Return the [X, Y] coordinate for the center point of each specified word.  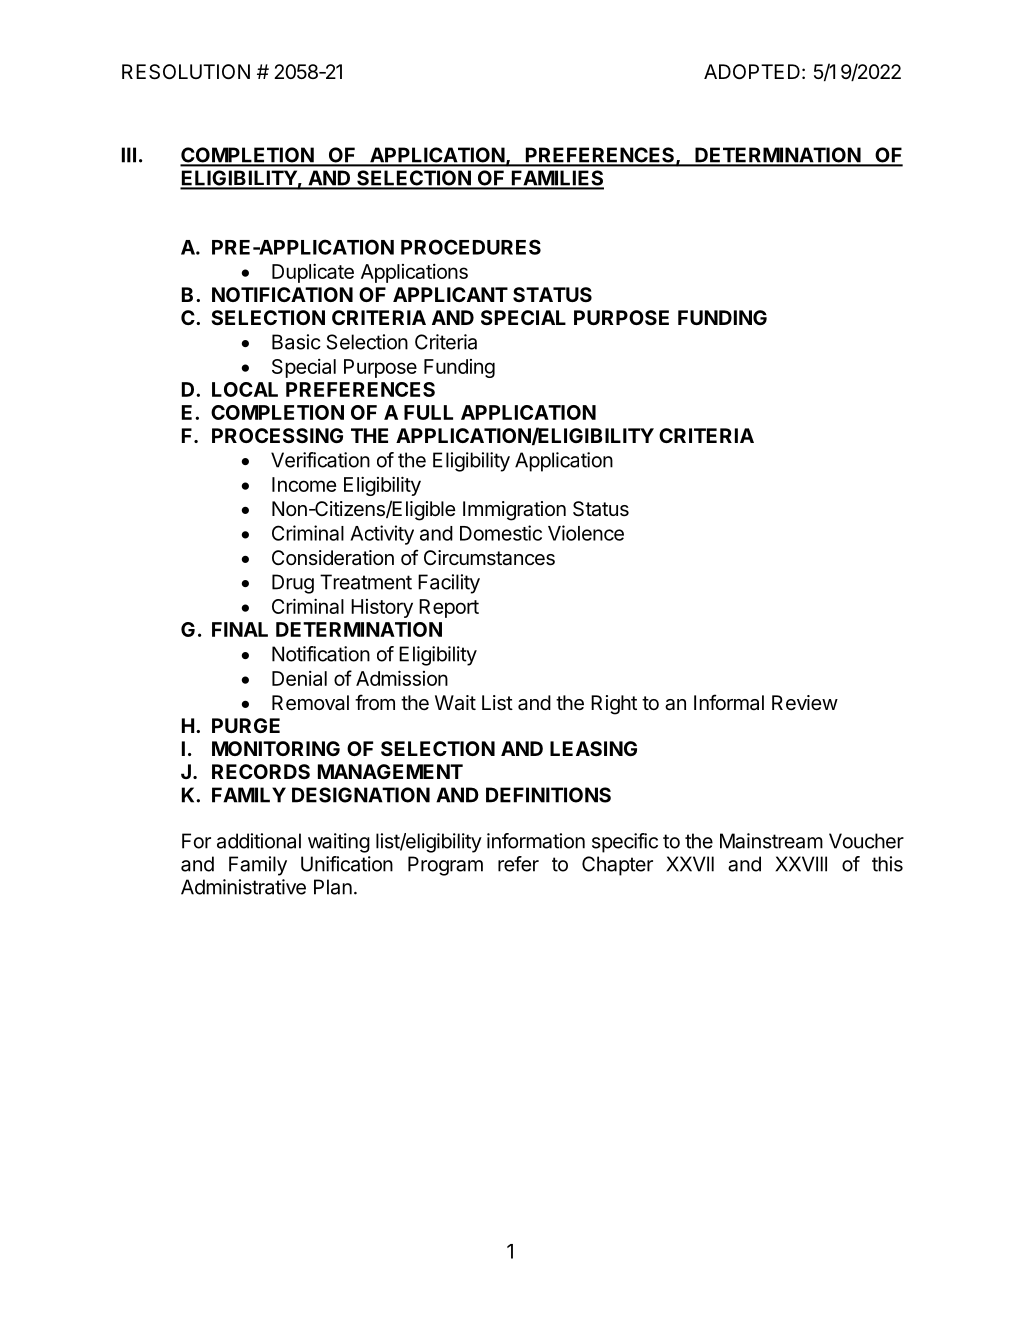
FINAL [240, 629]
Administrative [243, 887]
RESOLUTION [186, 72]
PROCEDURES [471, 247]
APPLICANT [450, 294]
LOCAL [245, 389]
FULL [428, 412]
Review [805, 702]
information [536, 841]
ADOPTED [752, 71]
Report [449, 608]
